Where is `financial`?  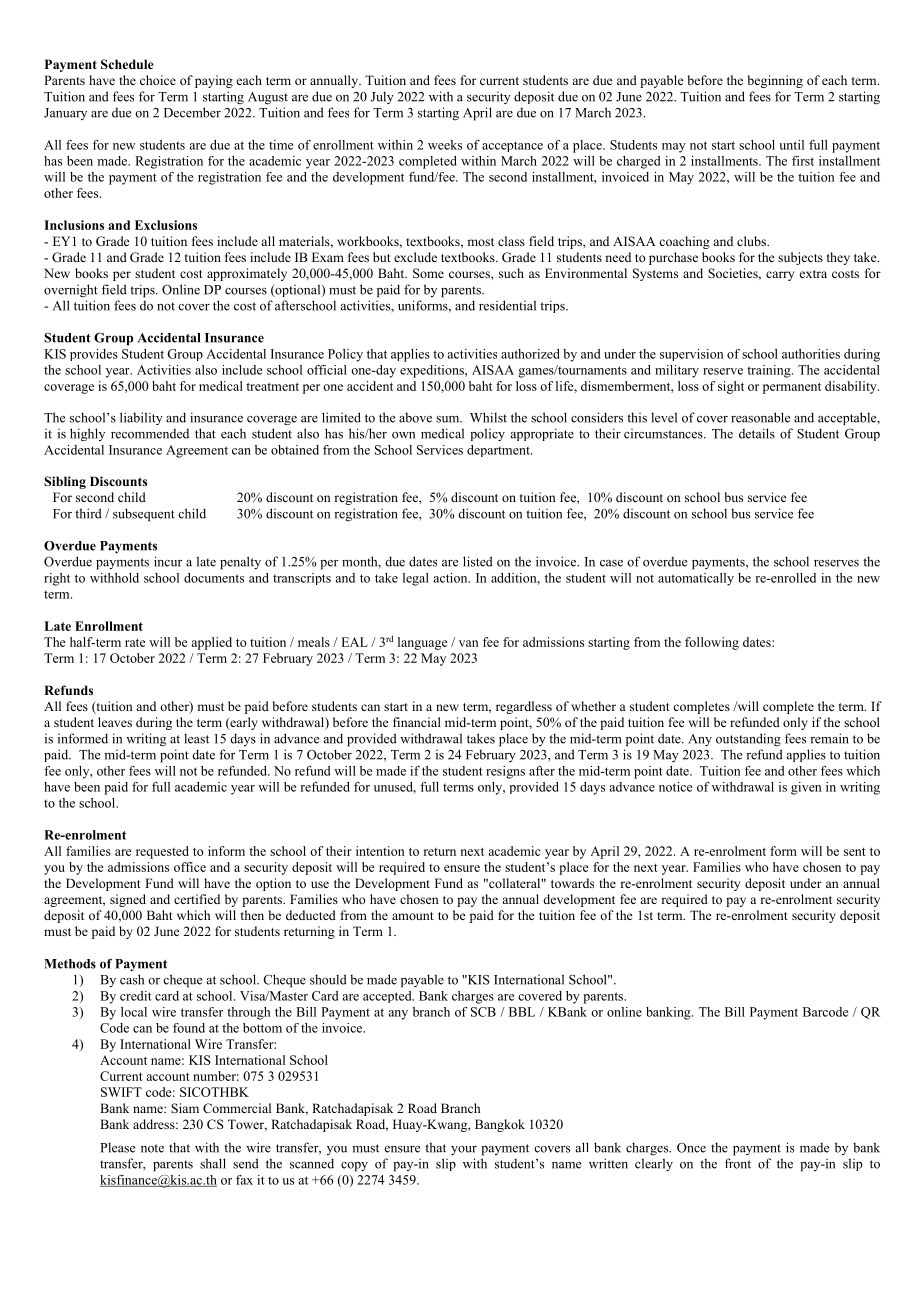
financial is located at coordinates (417, 722).
